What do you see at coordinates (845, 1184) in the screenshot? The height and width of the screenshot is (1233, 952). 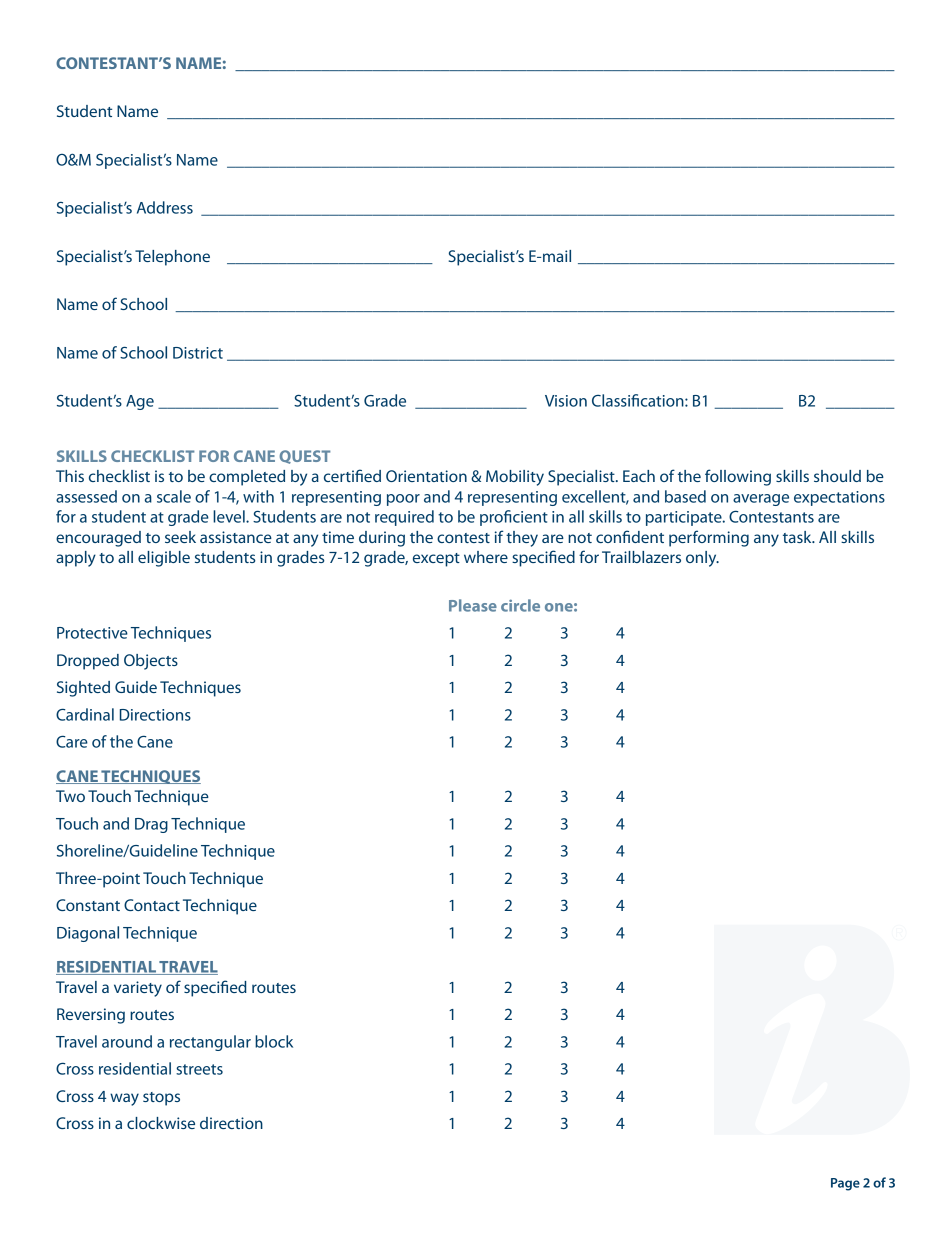 I see `Page` at bounding box center [845, 1184].
